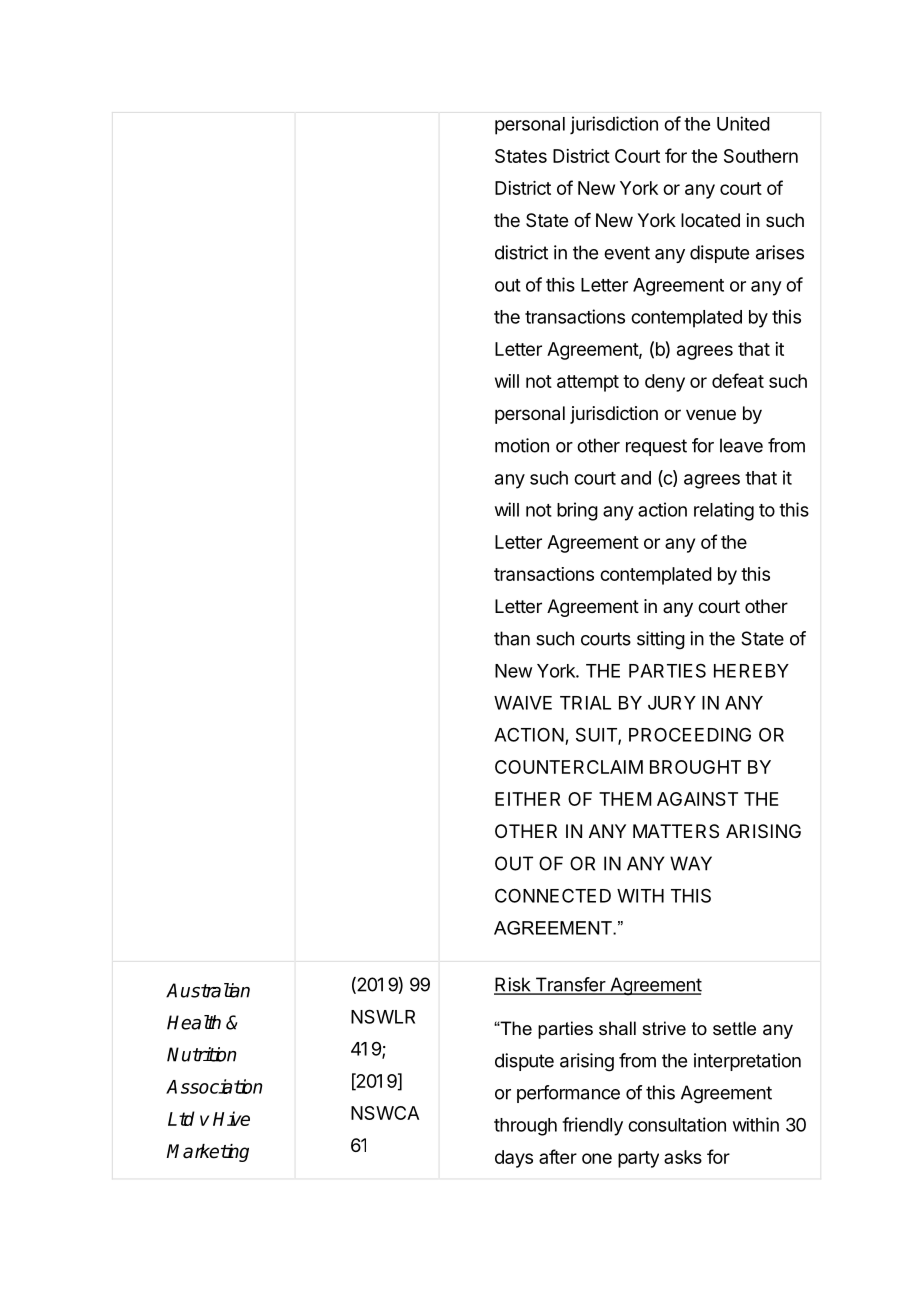 The image size is (924, 1308). I want to click on motion, so click(522, 445).
